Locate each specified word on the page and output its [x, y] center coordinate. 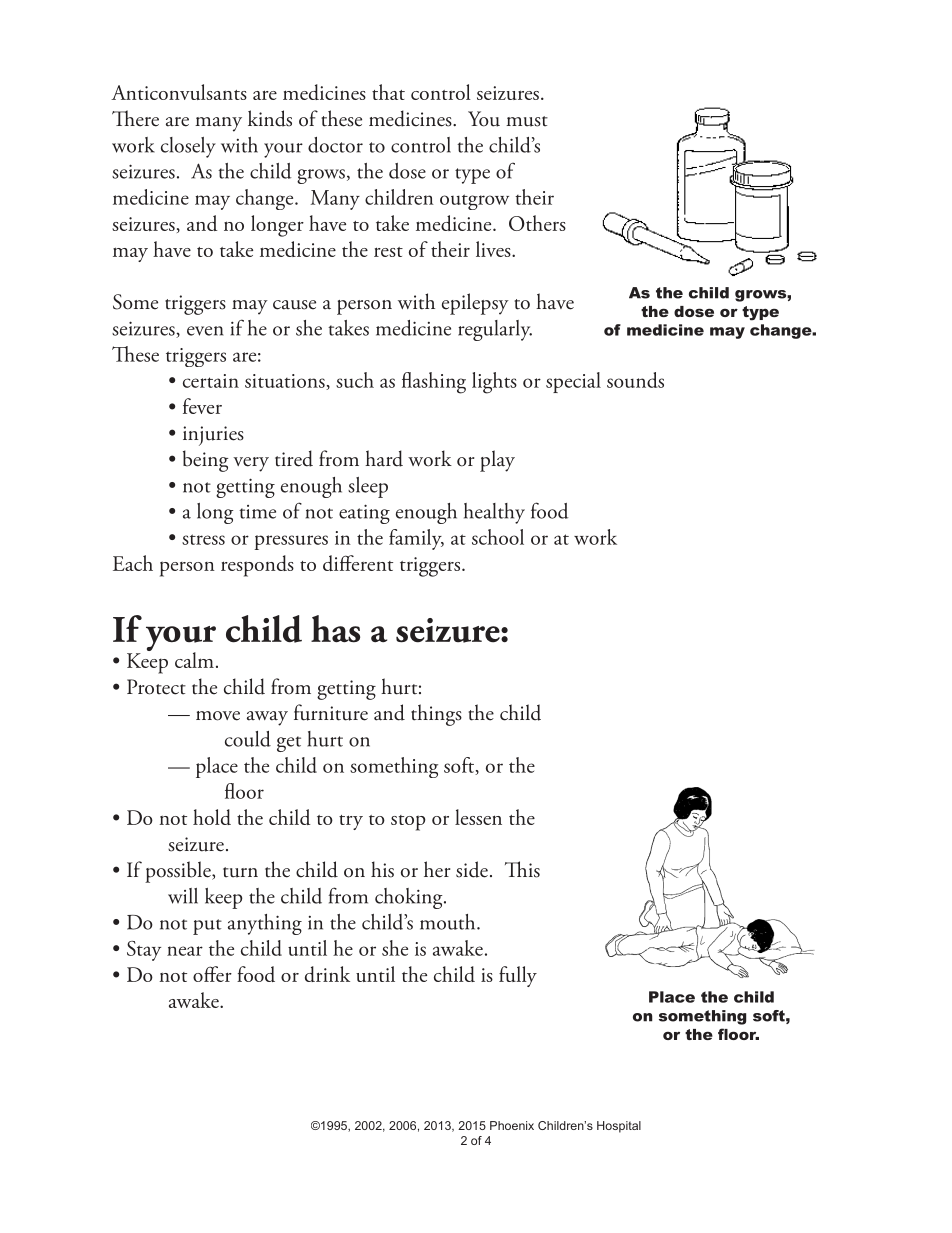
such [355, 380]
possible [179, 872]
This [522, 869]
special [573, 382]
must [527, 121]
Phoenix [512, 1125]
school [498, 537]
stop [408, 823]
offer [212, 974]
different [358, 563]
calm [194, 660]
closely [188, 147]
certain [211, 381]
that [388, 92]
